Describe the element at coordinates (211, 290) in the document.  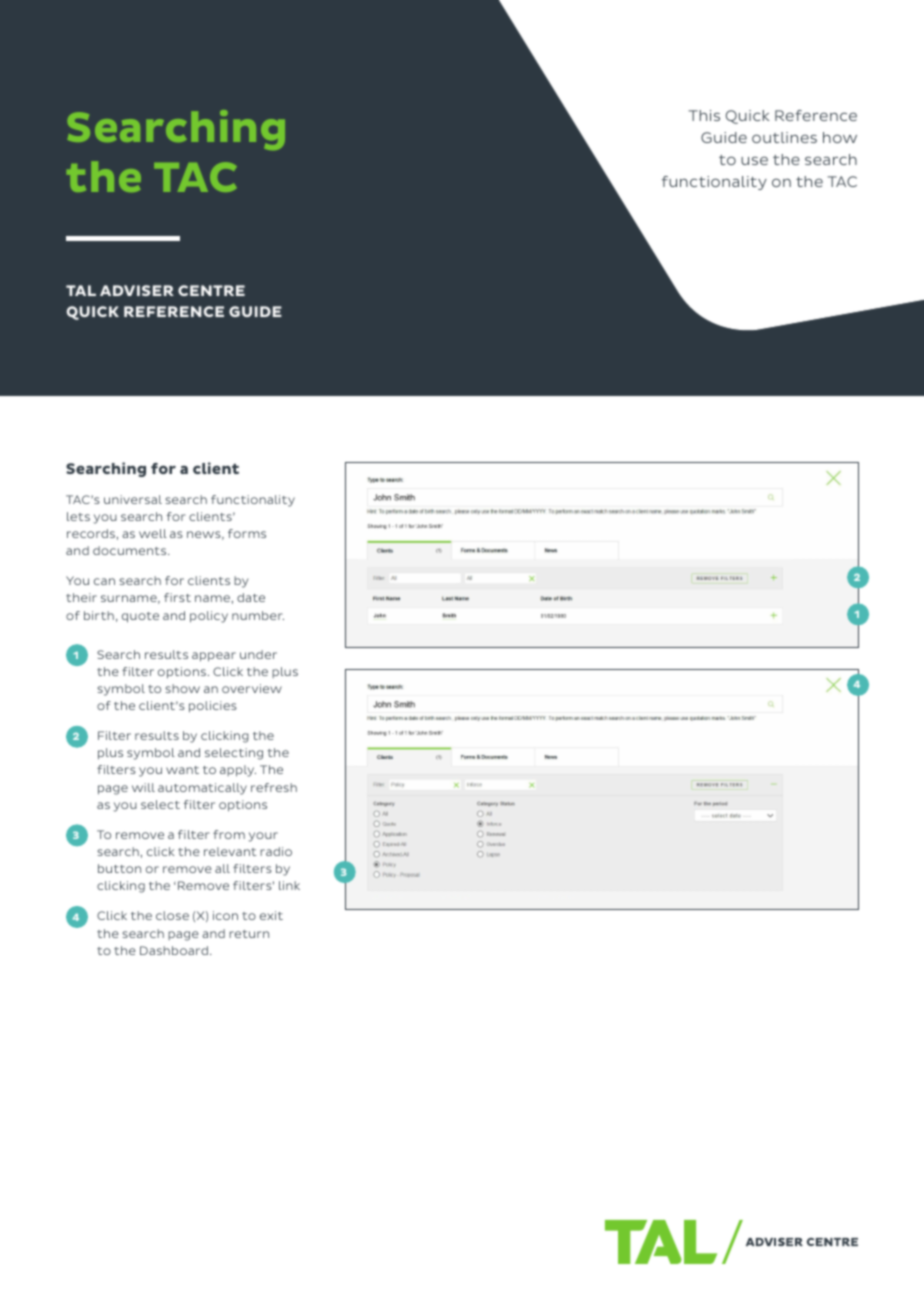
I see `CENTRE` at that location.
